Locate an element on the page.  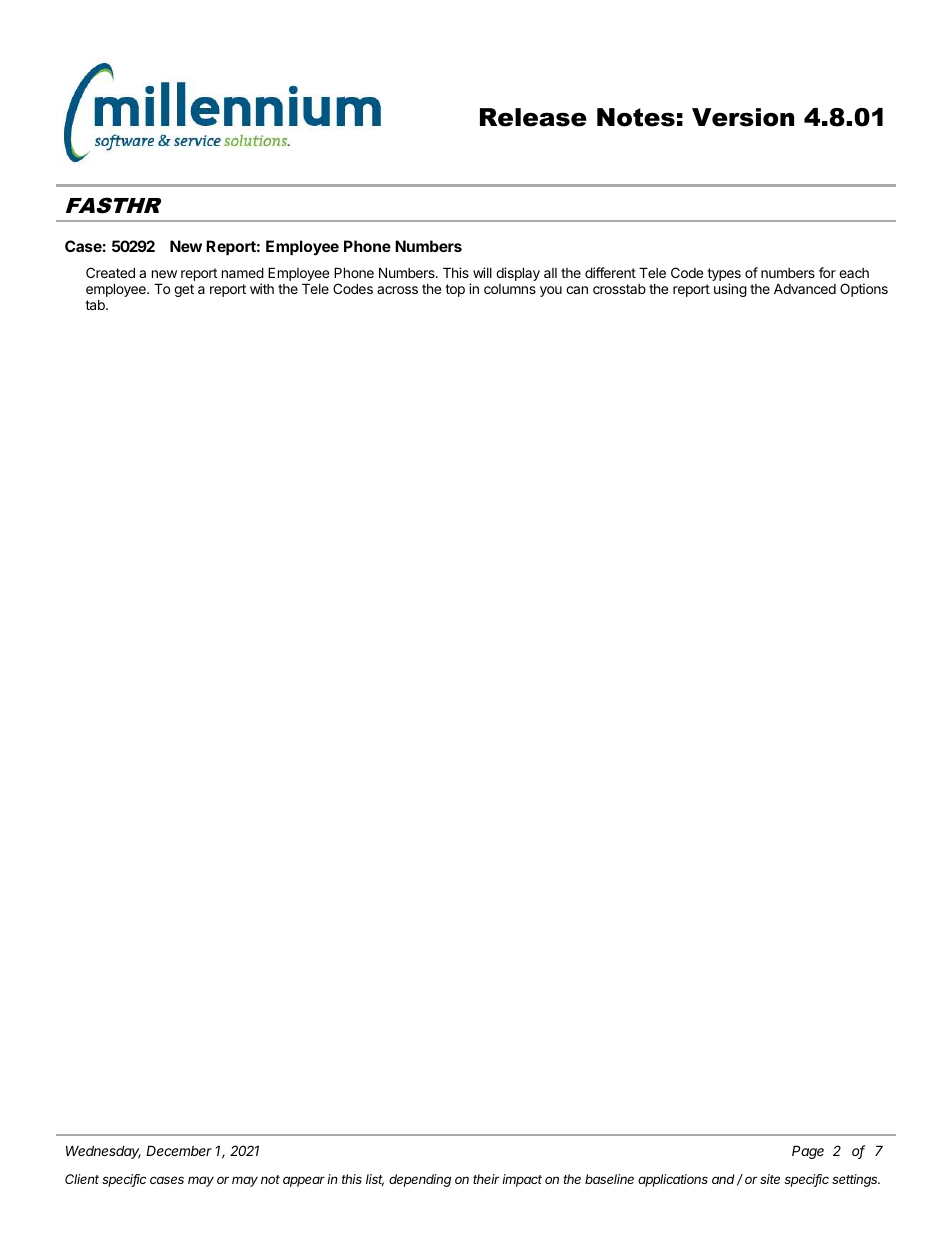
Version is located at coordinates (743, 117).
